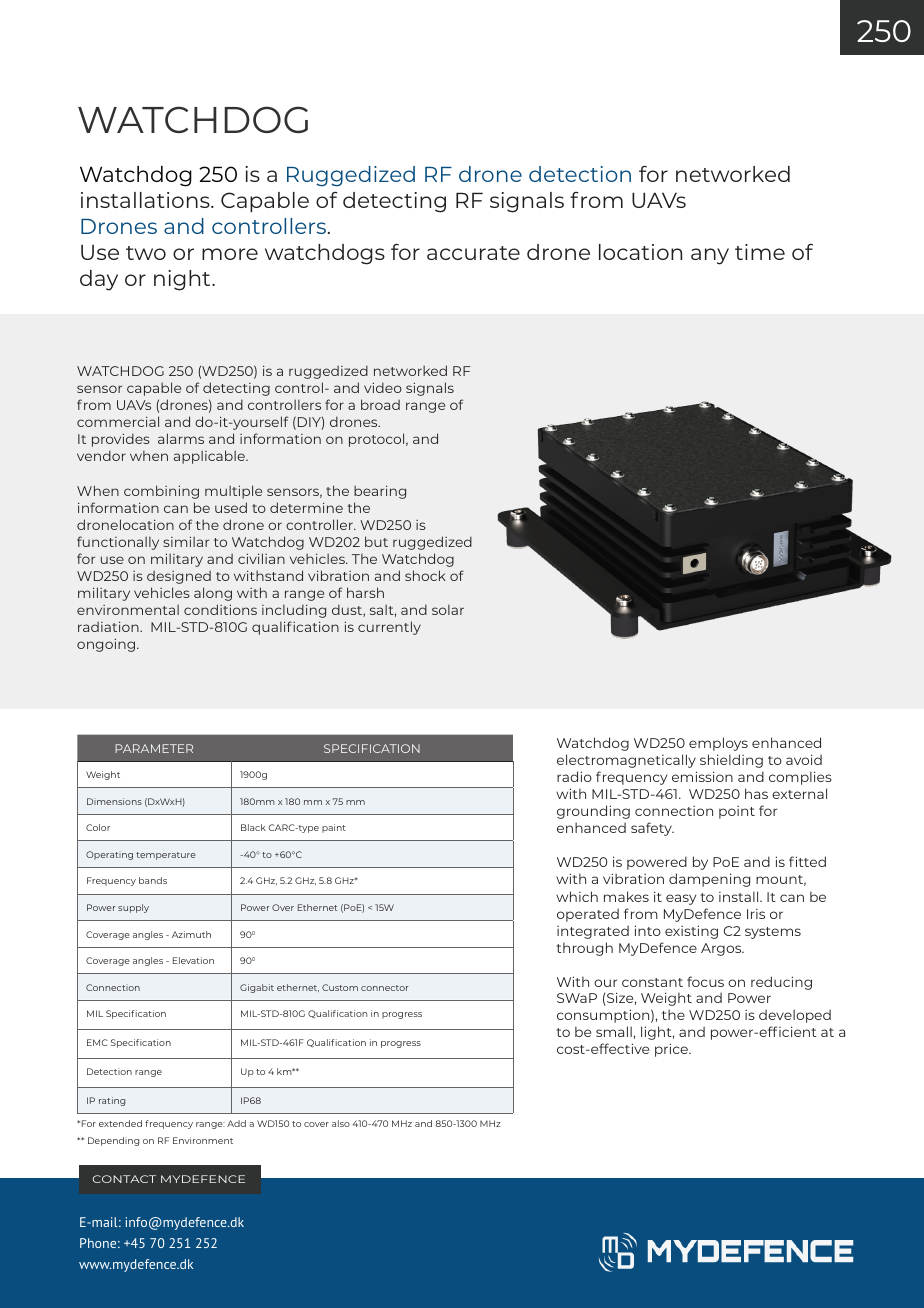 This image has height=1308, width=924. I want to click on time, so click(760, 252).
